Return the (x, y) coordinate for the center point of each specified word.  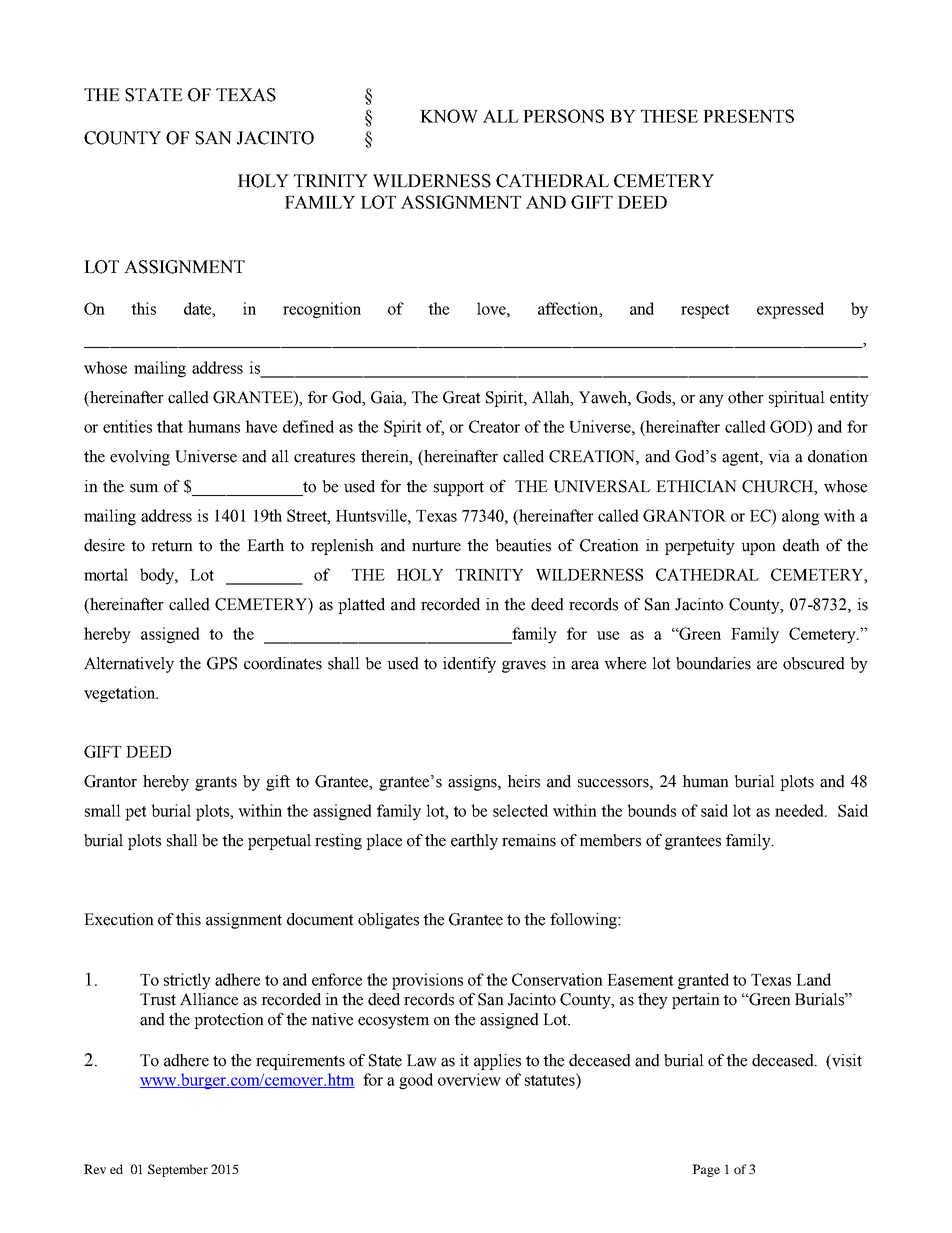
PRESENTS (748, 116)
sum (144, 488)
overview (469, 1079)
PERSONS (563, 116)
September (178, 1170)
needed (800, 810)
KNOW (449, 116)
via (779, 456)
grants (216, 783)
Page (706, 1170)
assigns (473, 783)
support (459, 488)
